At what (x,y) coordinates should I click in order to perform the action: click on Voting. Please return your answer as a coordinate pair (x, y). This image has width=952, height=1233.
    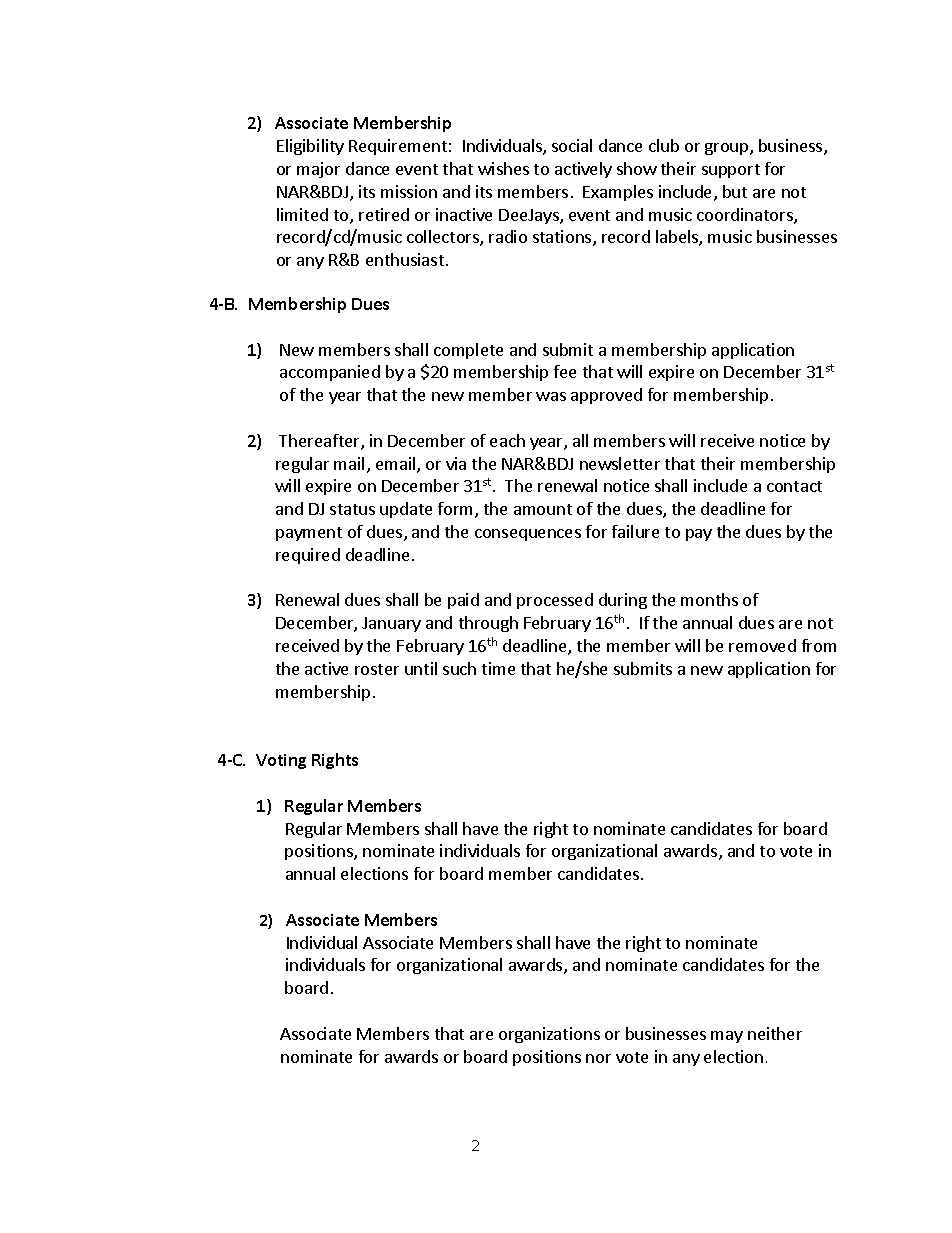
    Looking at the image, I should click on (281, 761).
